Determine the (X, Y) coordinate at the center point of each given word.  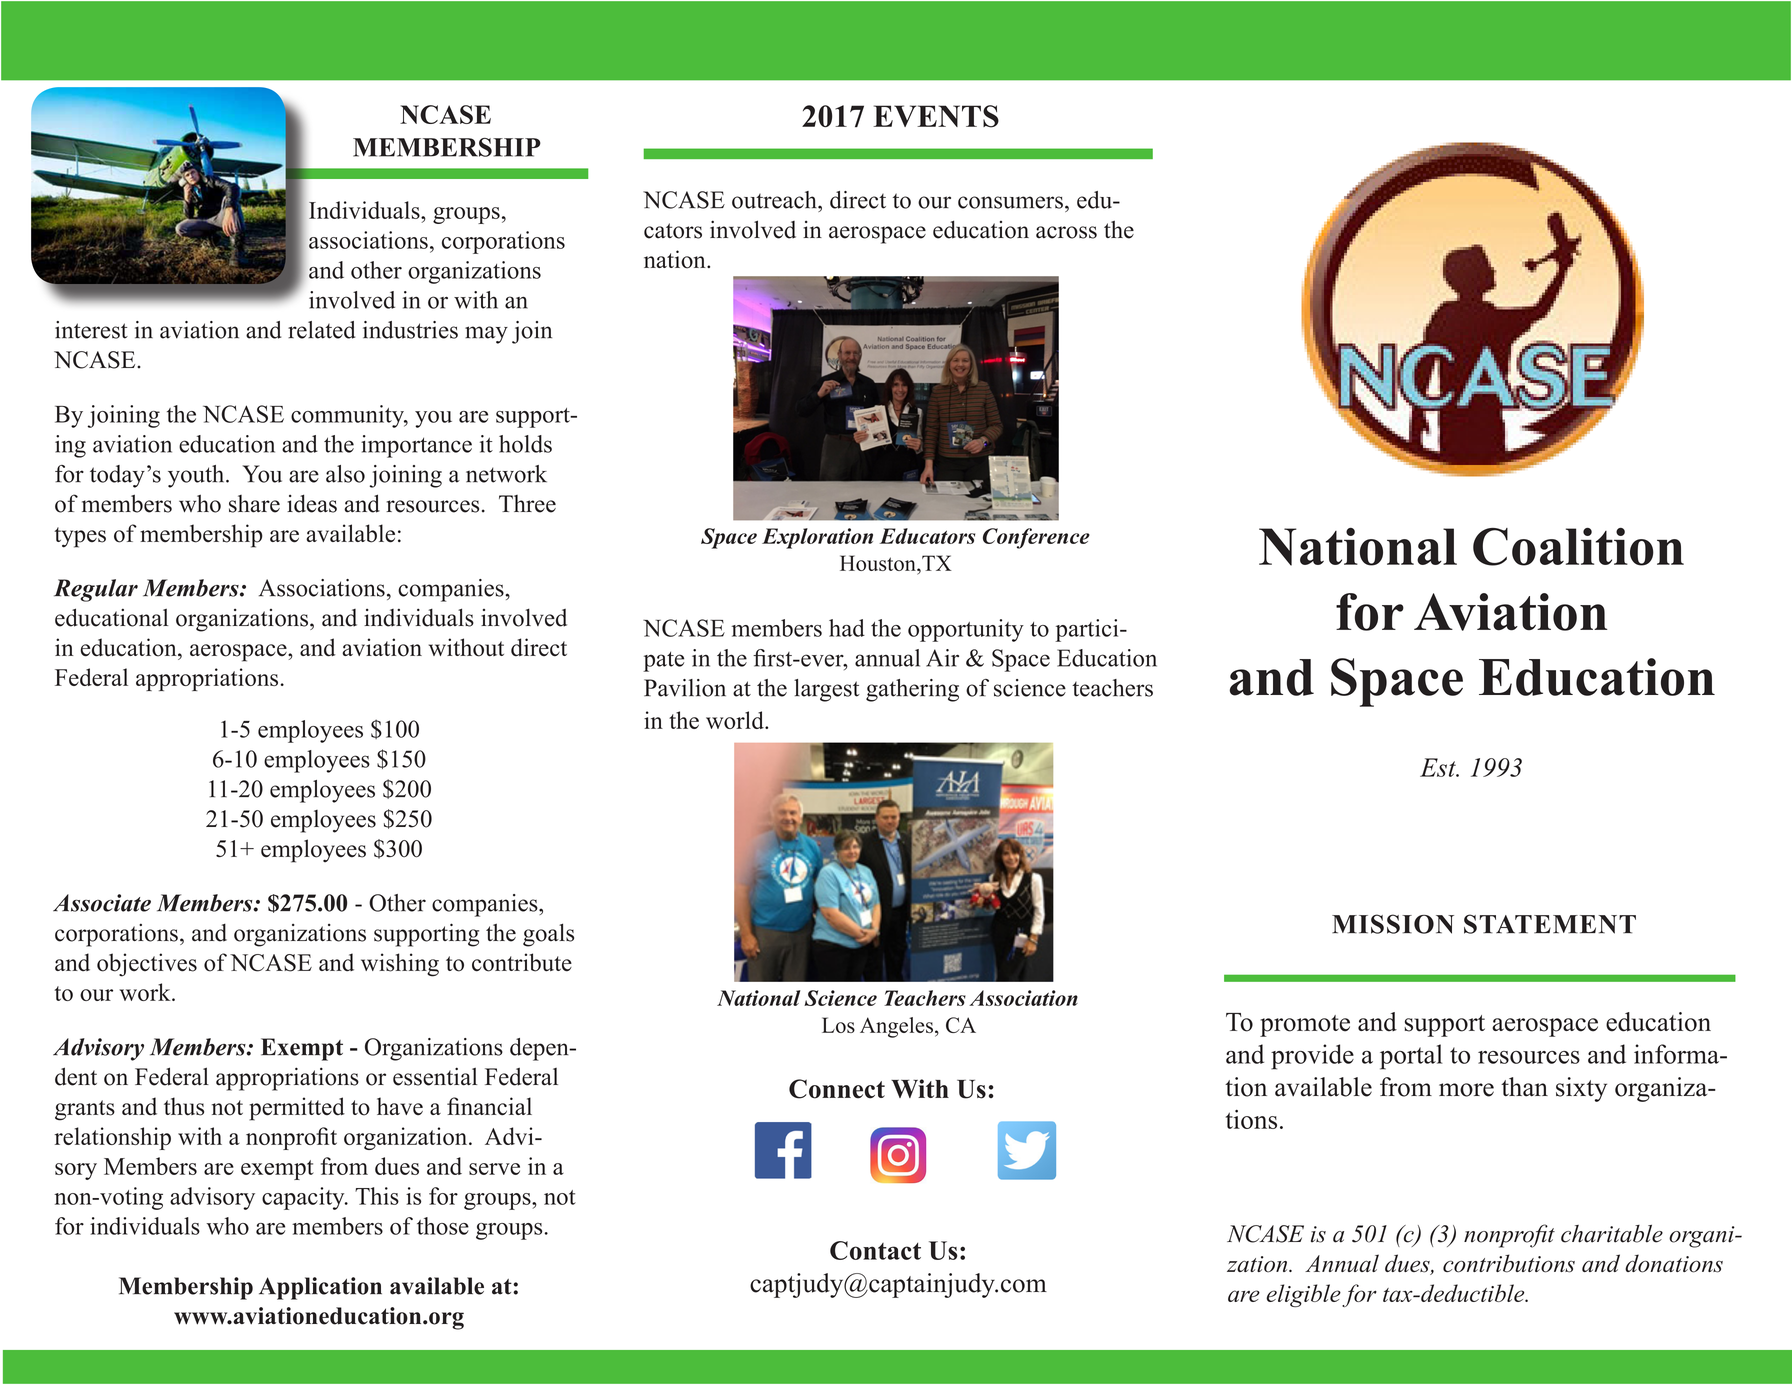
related (321, 330)
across (1066, 232)
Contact (875, 1250)
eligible (1303, 1295)
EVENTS (936, 116)
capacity (304, 1198)
